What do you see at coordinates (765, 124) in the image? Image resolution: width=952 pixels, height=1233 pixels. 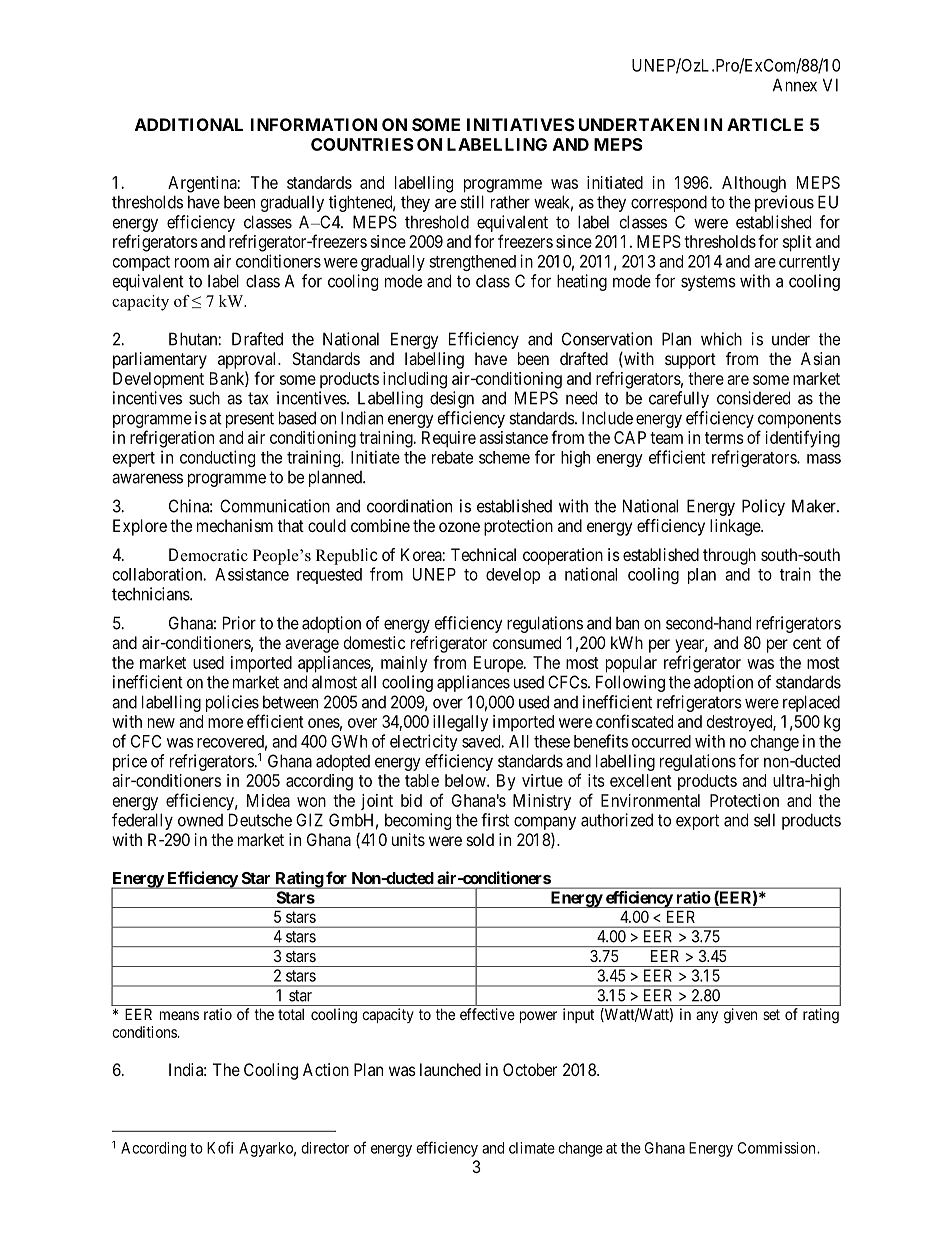 I see `ARTICLE` at bounding box center [765, 124].
